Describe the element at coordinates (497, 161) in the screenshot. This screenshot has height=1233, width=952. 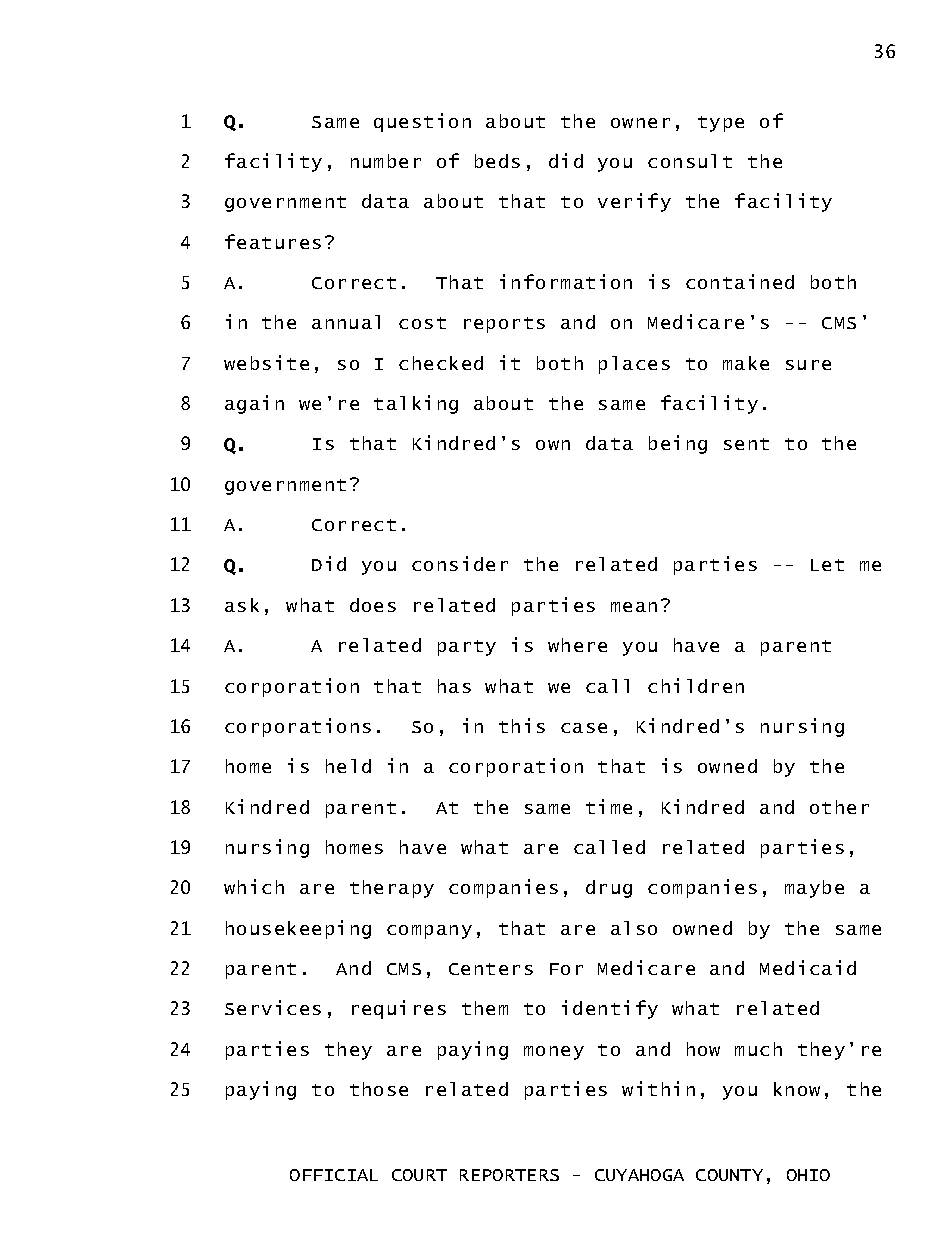
I see `beds` at that location.
